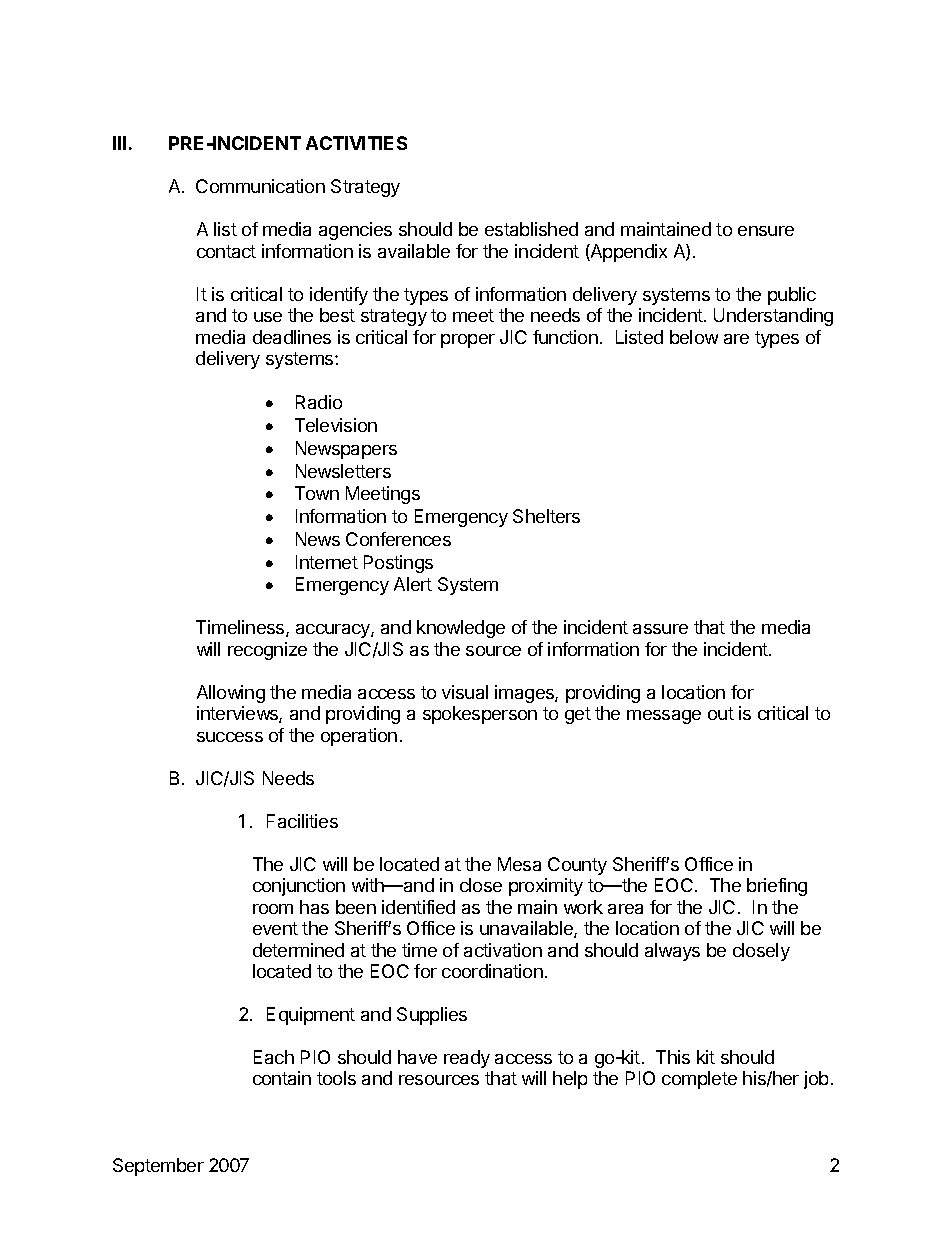 The height and width of the screenshot is (1233, 952). I want to click on September, so click(158, 1167).
